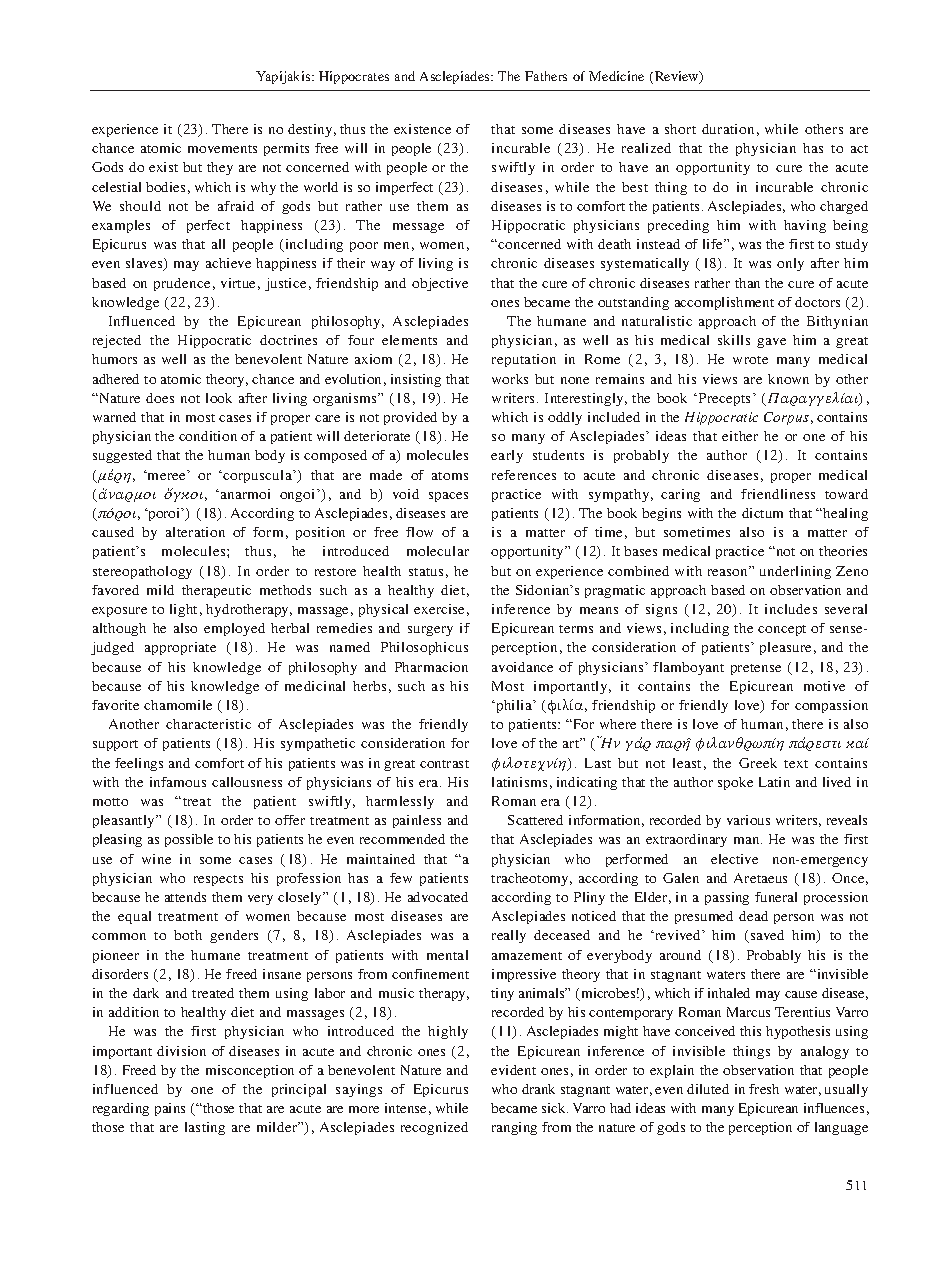 The width and height of the image is (952, 1270). What do you see at coordinates (546, 76) in the image?
I see `Fathers` at bounding box center [546, 76].
